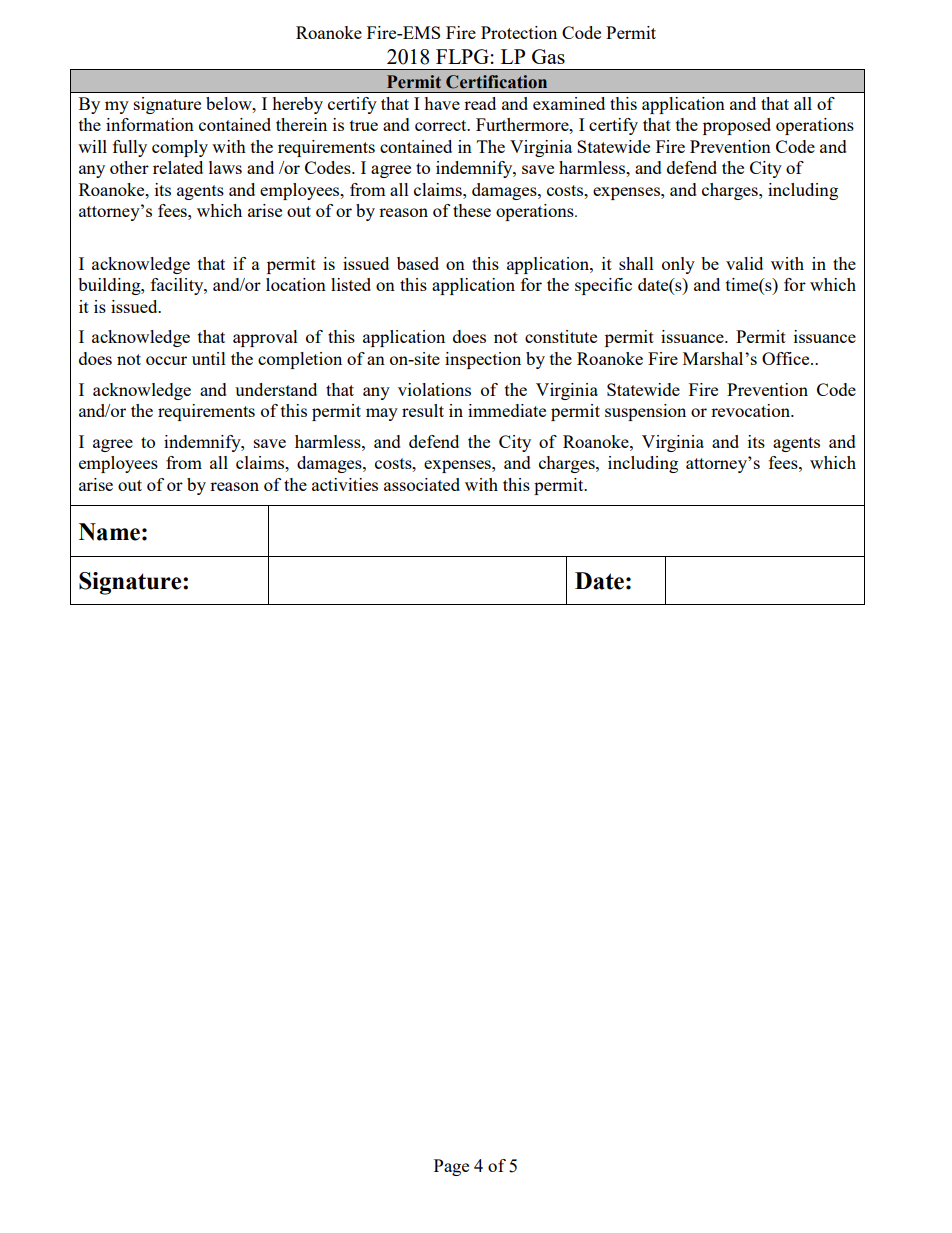  What do you see at coordinates (451, 1167) in the screenshot?
I see `Page` at bounding box center [451, 1167].
